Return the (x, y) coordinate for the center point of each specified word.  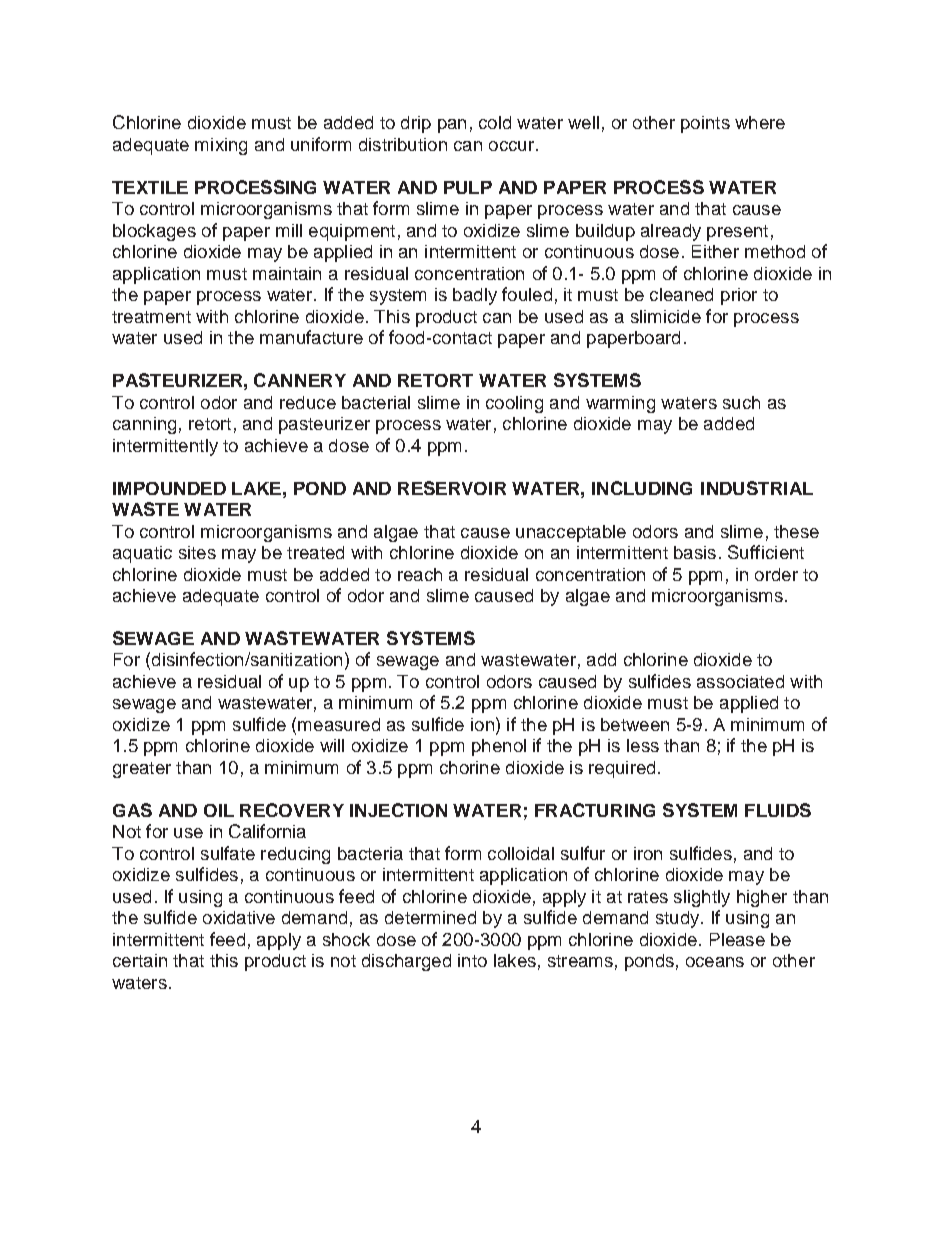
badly (475, 296)
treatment (151, 317)
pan (452, 126)
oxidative (239, 917)
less (643, 745)
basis (695, 552)
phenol (499, 747)
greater (142, 770)
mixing (221, 146)
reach (420, 574)
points (705, 124)
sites (197, 552)
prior (739, 296)
